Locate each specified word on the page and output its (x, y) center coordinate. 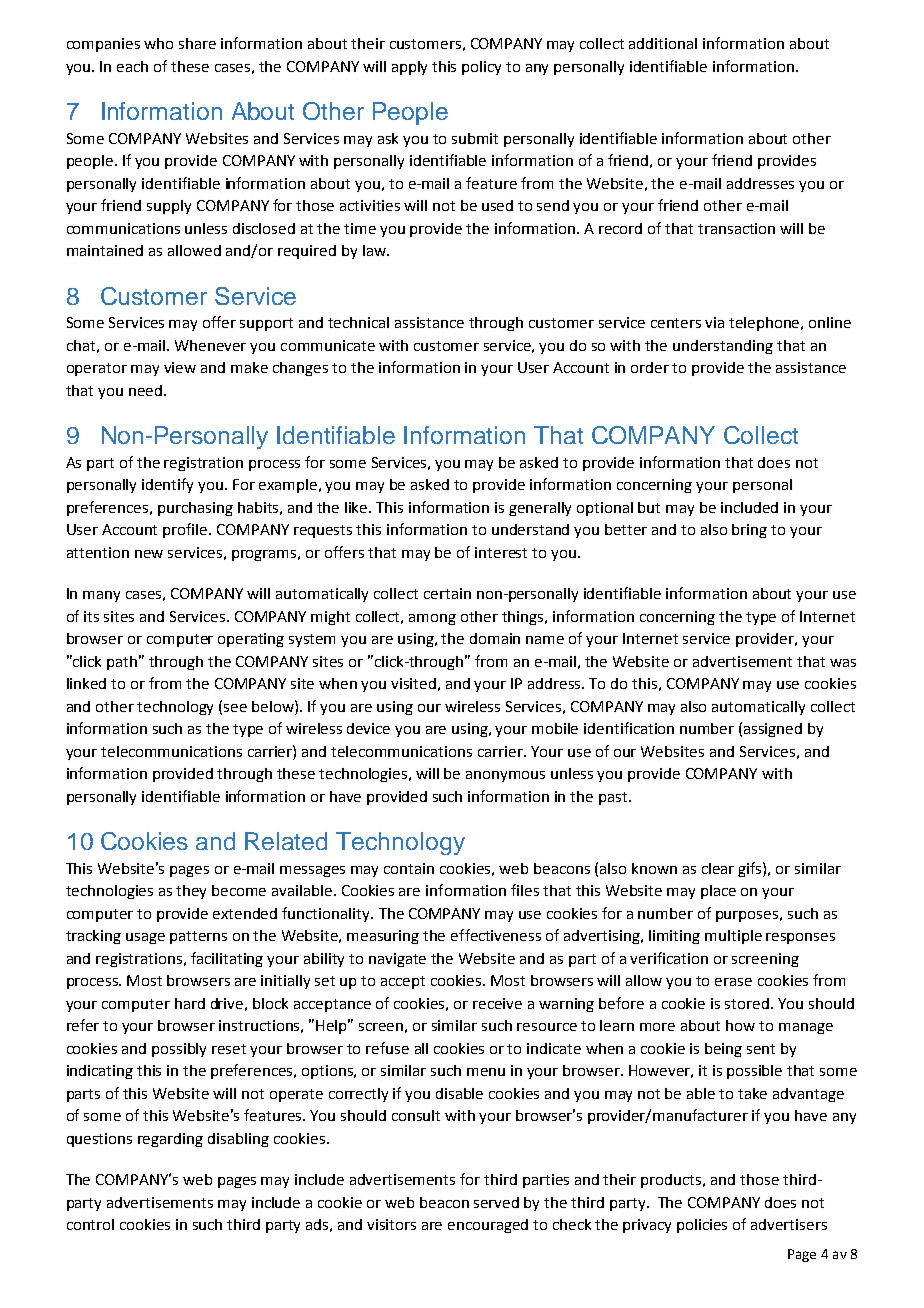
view (180, 367)
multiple (733, 937)
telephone (766, 324)
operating (251, 640)
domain (495, 638)
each (132, 66)
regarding (170, 1140)
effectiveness (496, 935)
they (191, 892)
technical (358, 322)
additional (663, 43)
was (843, 663)
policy (481, 68)
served (496, 1202)
